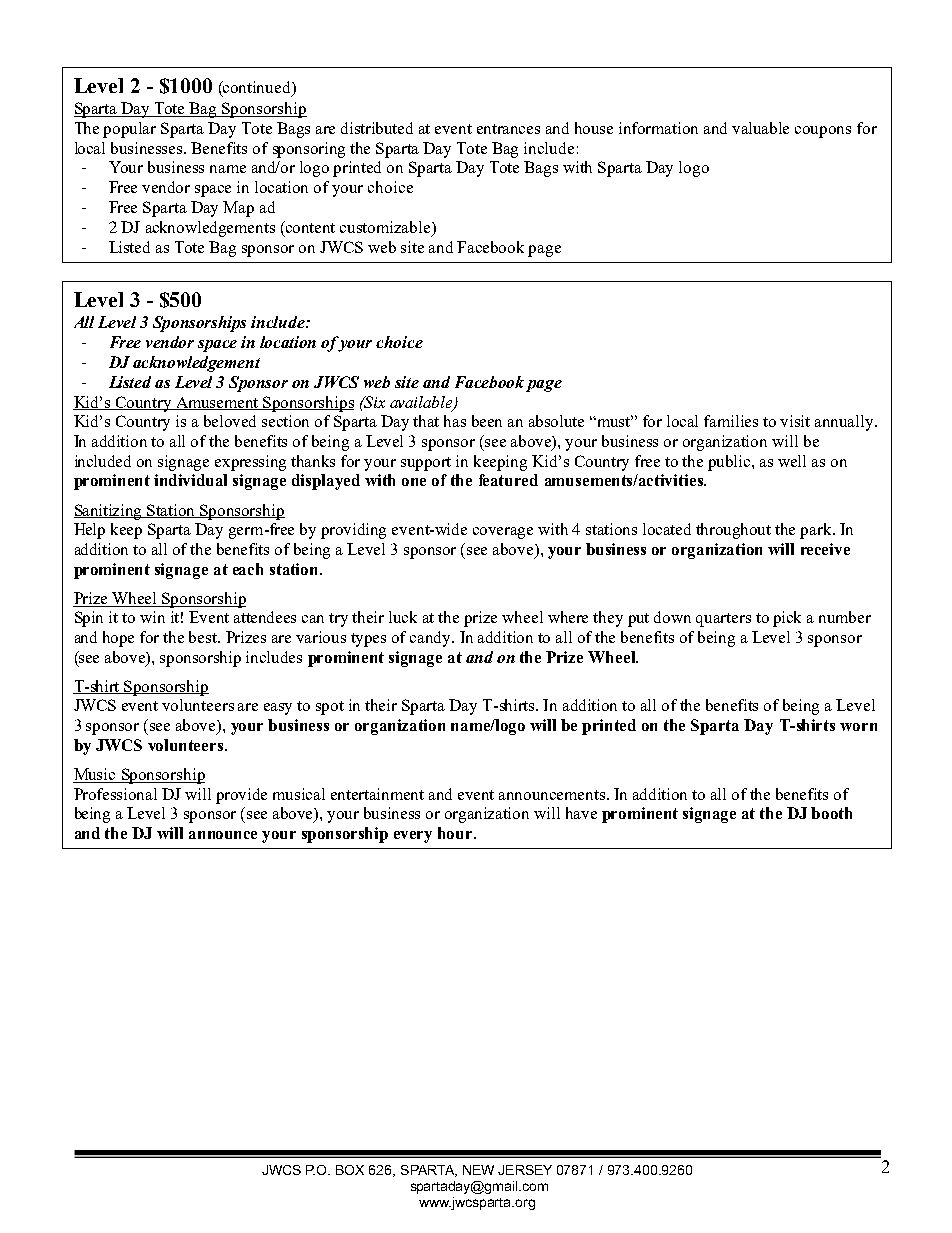 The width and height of the document is (952, 1233). Describe the element at coordinates (478, 1170) in the document. I see `NEW` at that location.
